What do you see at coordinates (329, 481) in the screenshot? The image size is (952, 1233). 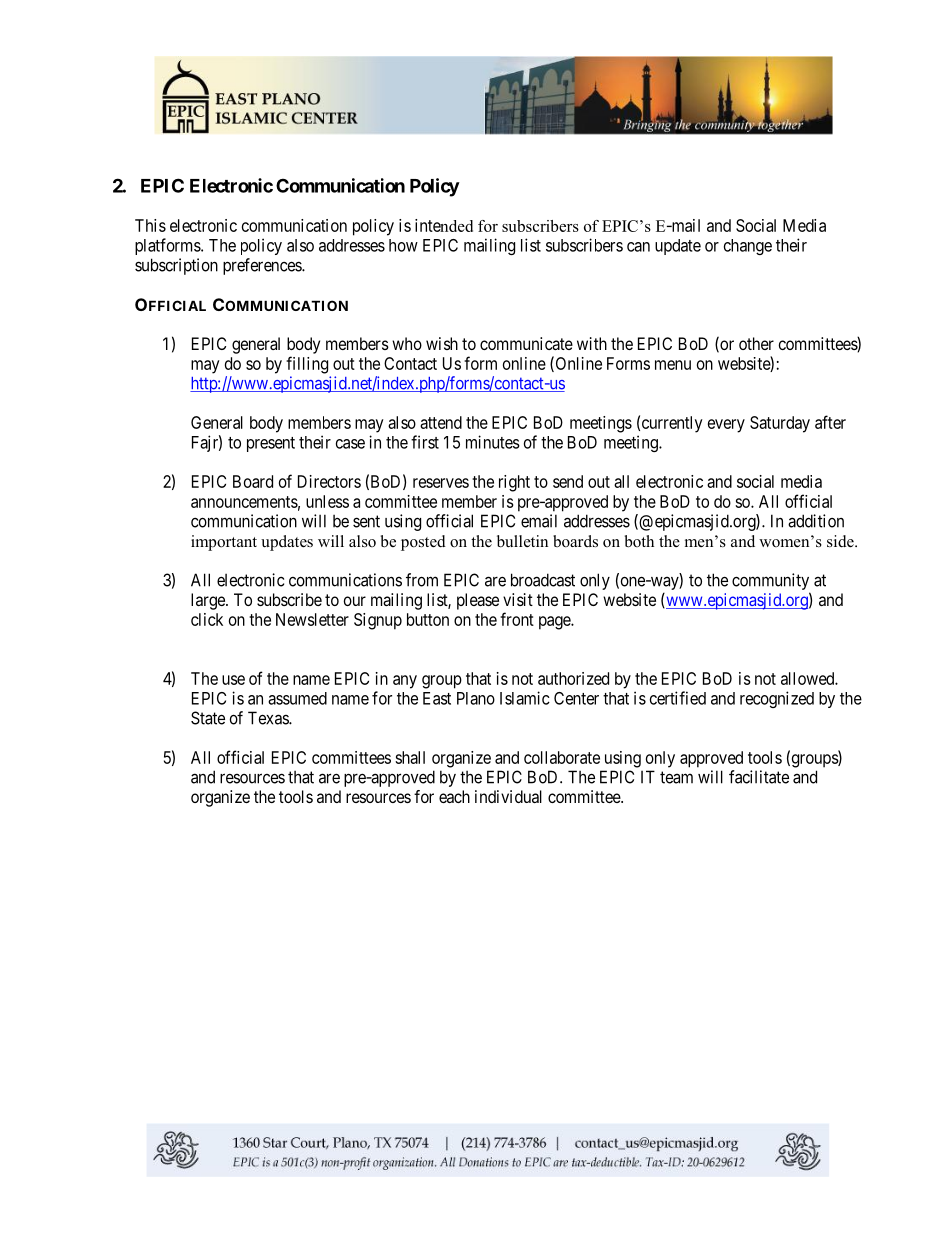 I see `Directors` at bounding box center [329, 481].
